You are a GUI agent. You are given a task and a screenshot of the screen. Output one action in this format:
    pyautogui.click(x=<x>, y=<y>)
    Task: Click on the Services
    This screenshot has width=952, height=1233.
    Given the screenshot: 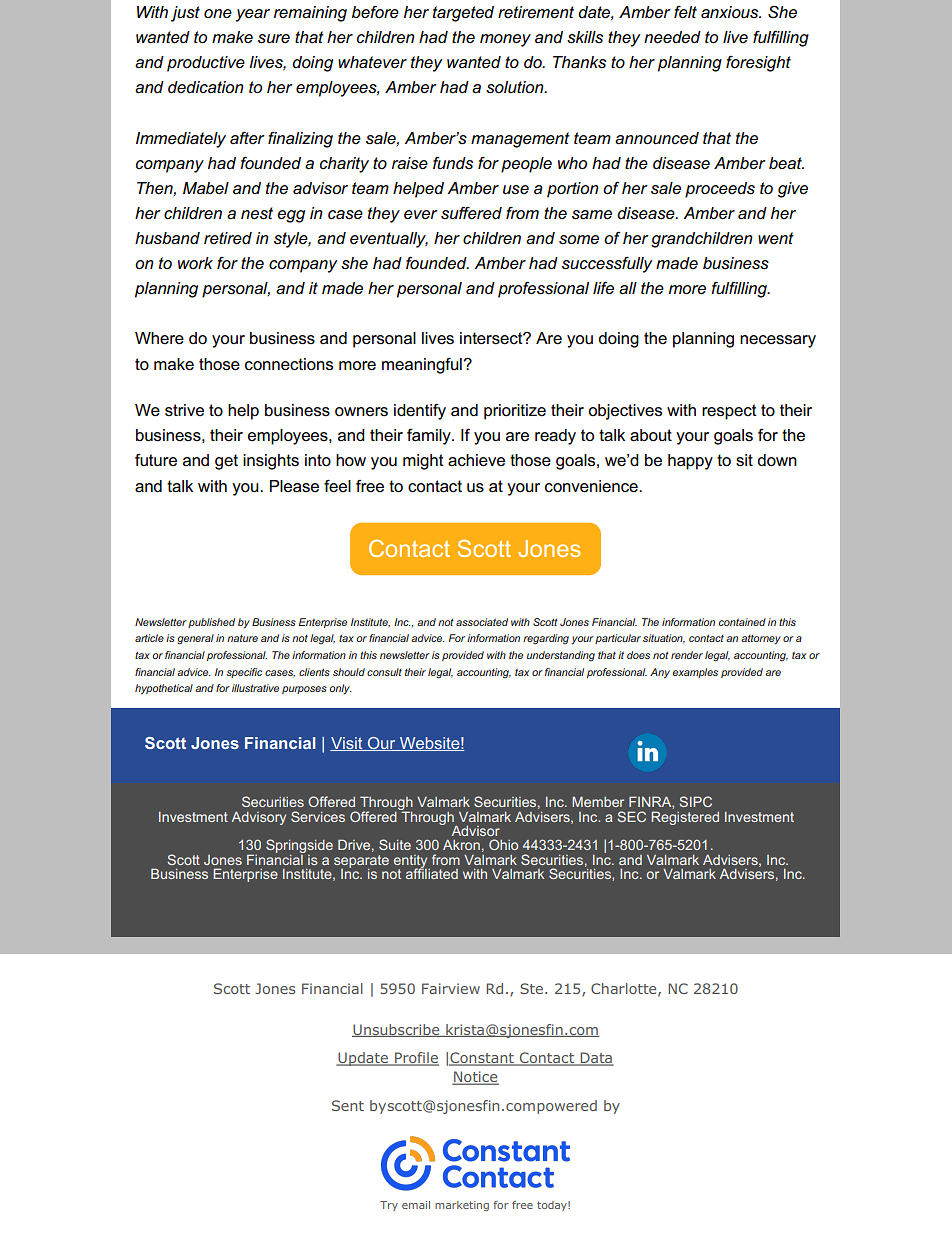 What is the action you would take?
    pyautogui.click(x=318, y=816)
